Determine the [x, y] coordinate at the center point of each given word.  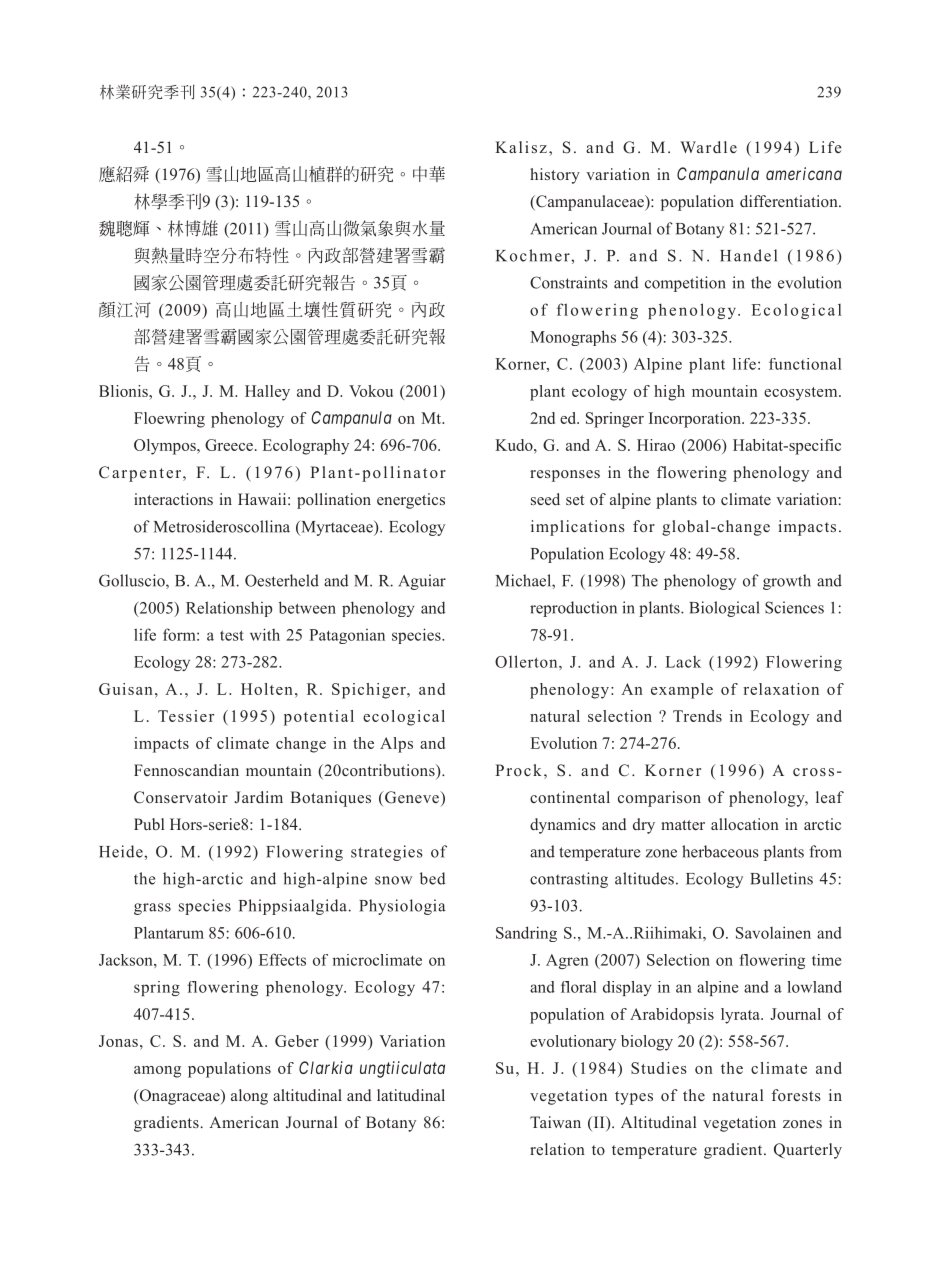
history [555, 176]
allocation [745, 824]
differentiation [790, 201]
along [249, 1097]
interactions [173, 499]
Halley [267, 393]
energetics [411, 501]
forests [796, 1095]
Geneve [412, 797]
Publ [149, 824]
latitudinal [411, 1095]
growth [787, 582]
